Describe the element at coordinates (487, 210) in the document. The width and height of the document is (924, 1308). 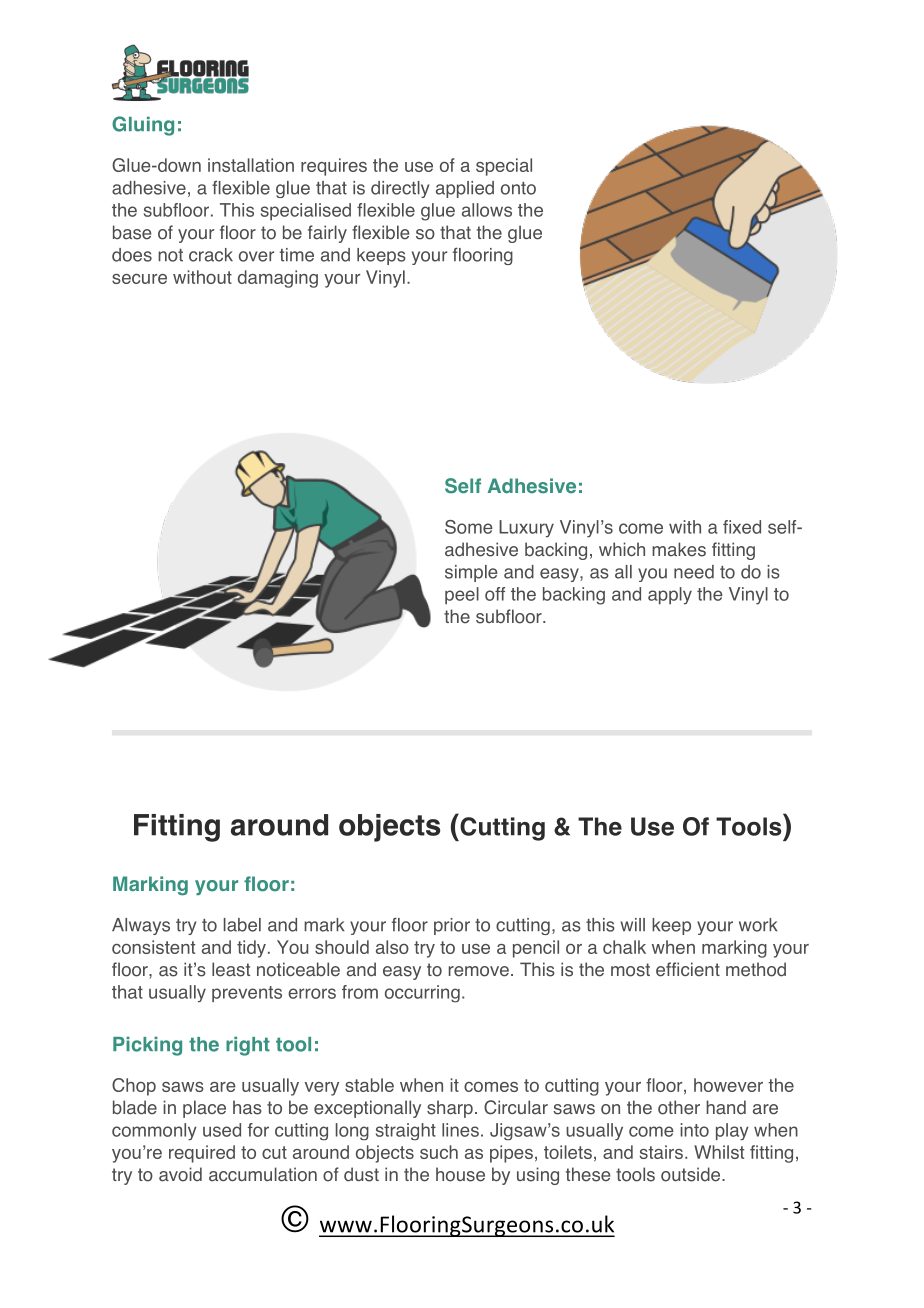
I see `allows` at that location.
